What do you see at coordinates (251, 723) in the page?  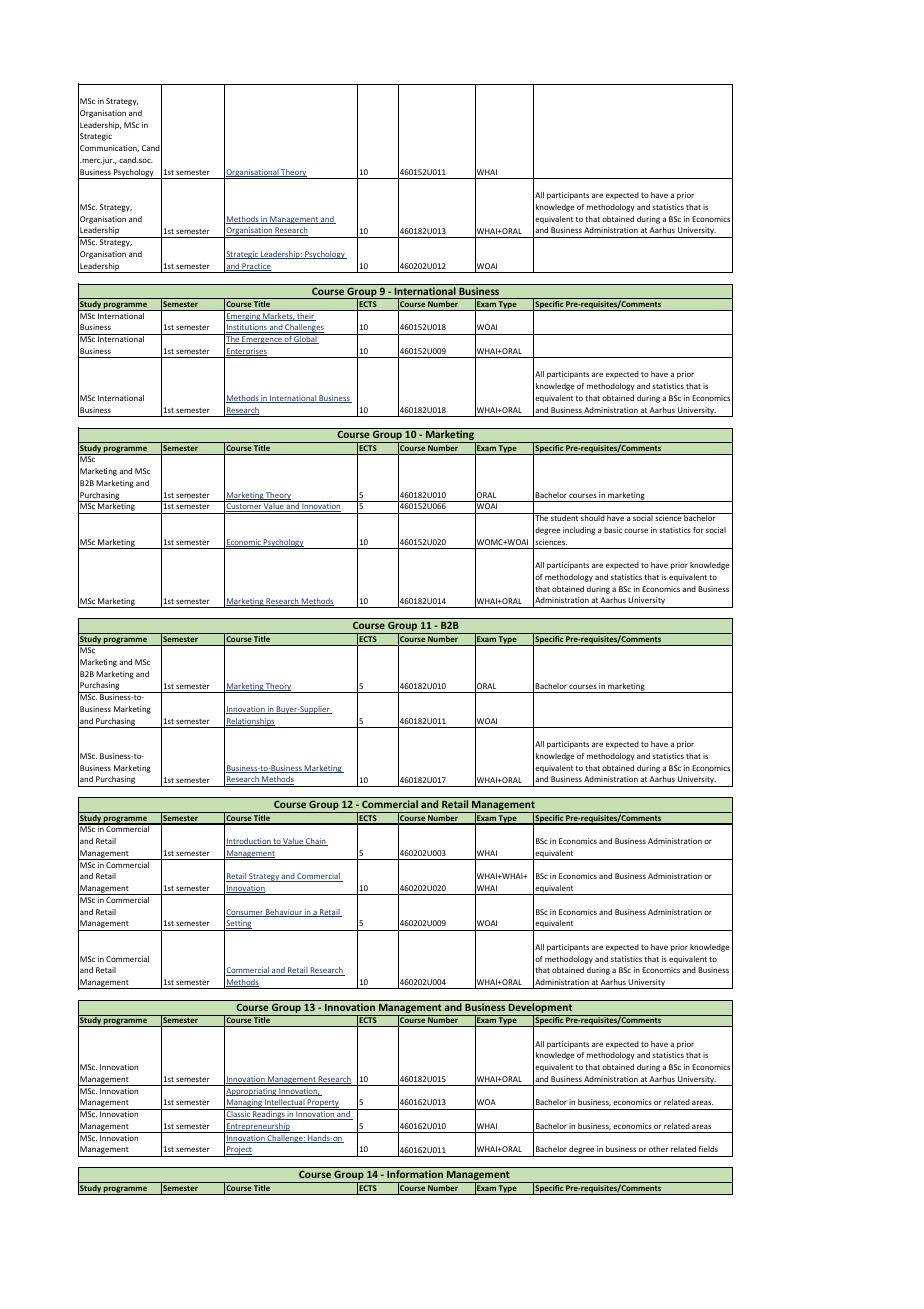 I see `Relationships` at bounding box center [251, 723].
